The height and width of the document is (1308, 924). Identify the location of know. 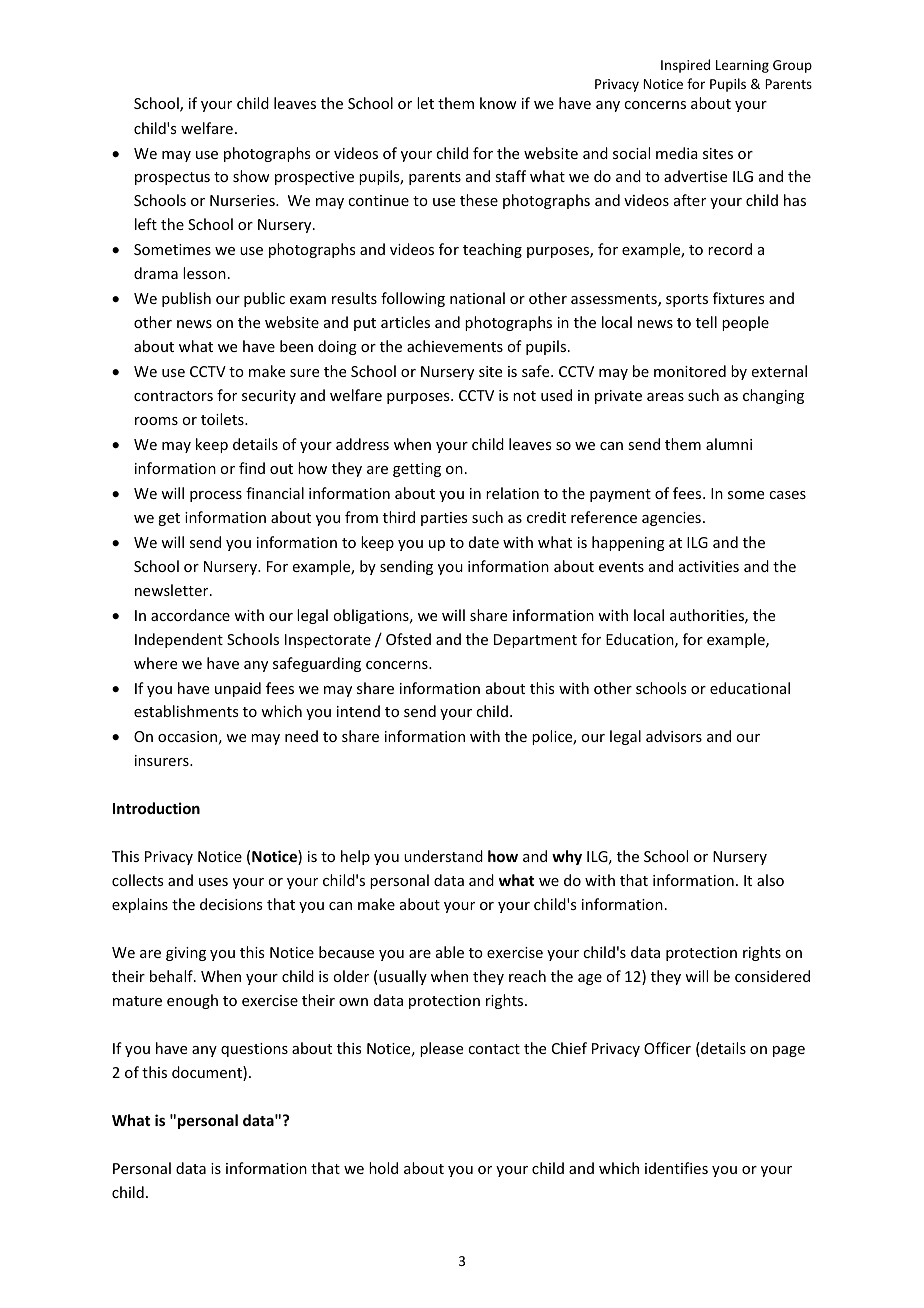
(498, 103).
